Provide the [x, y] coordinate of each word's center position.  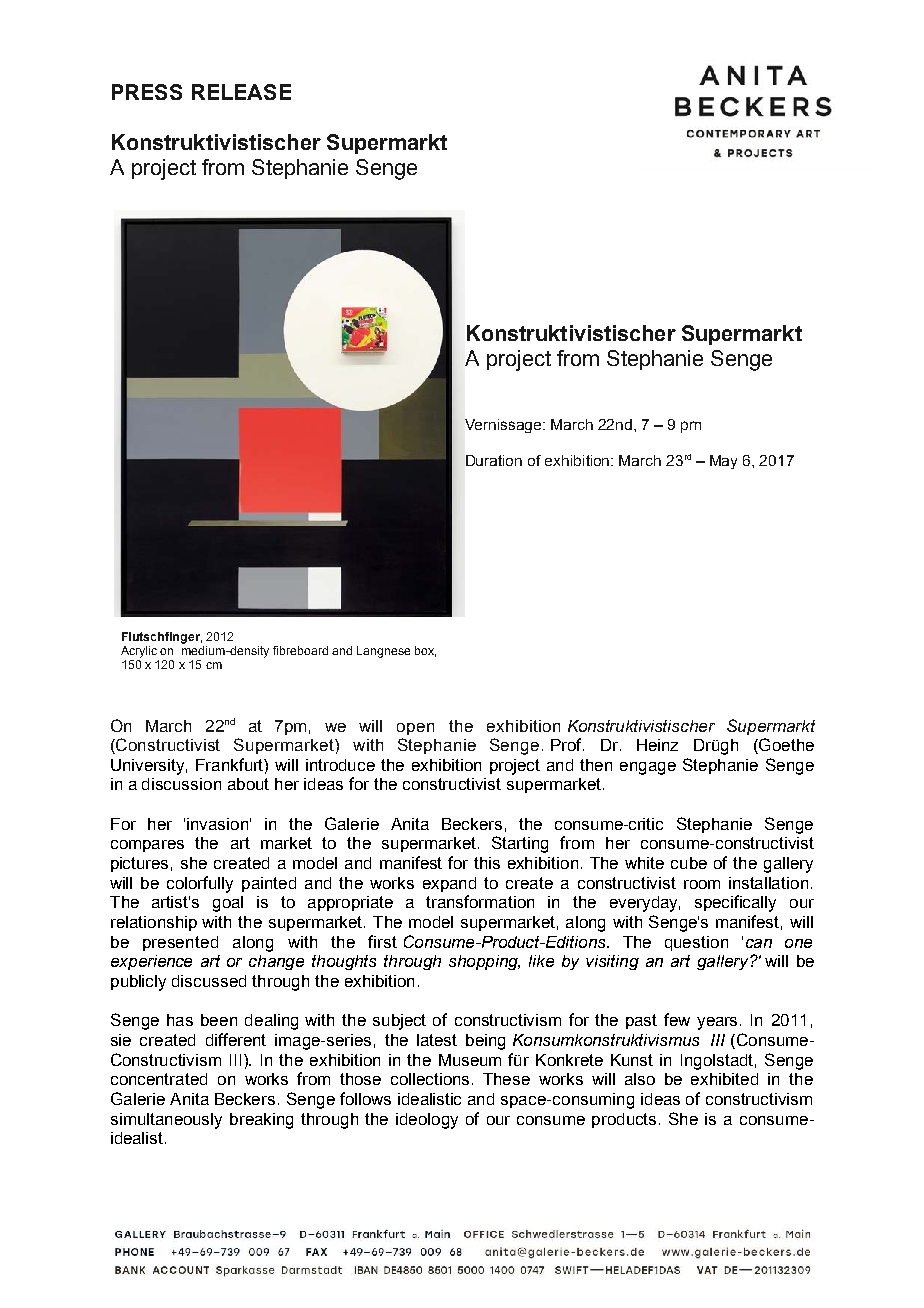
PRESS [147, 92]
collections [430, 1079]
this [487, 863]
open [415, 729]
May [723, 462]
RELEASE [241, 92]
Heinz [657, 745]
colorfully [200, 884]
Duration [494, 460]
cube [689, 863]
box [425, 651]
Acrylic [139, 652]
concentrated [159, 1079]
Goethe [785, 746]
